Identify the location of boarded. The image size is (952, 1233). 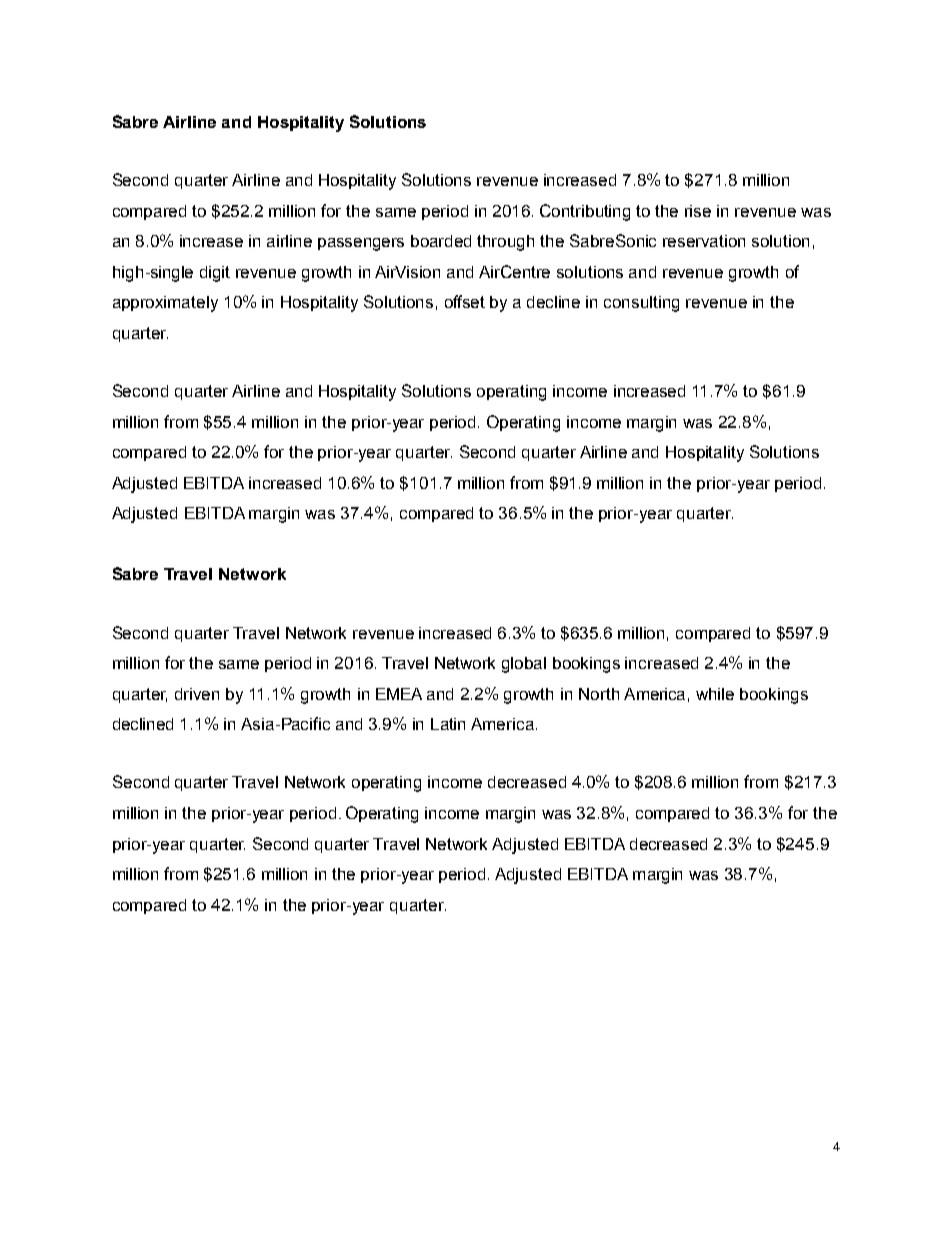
(441, 241).
